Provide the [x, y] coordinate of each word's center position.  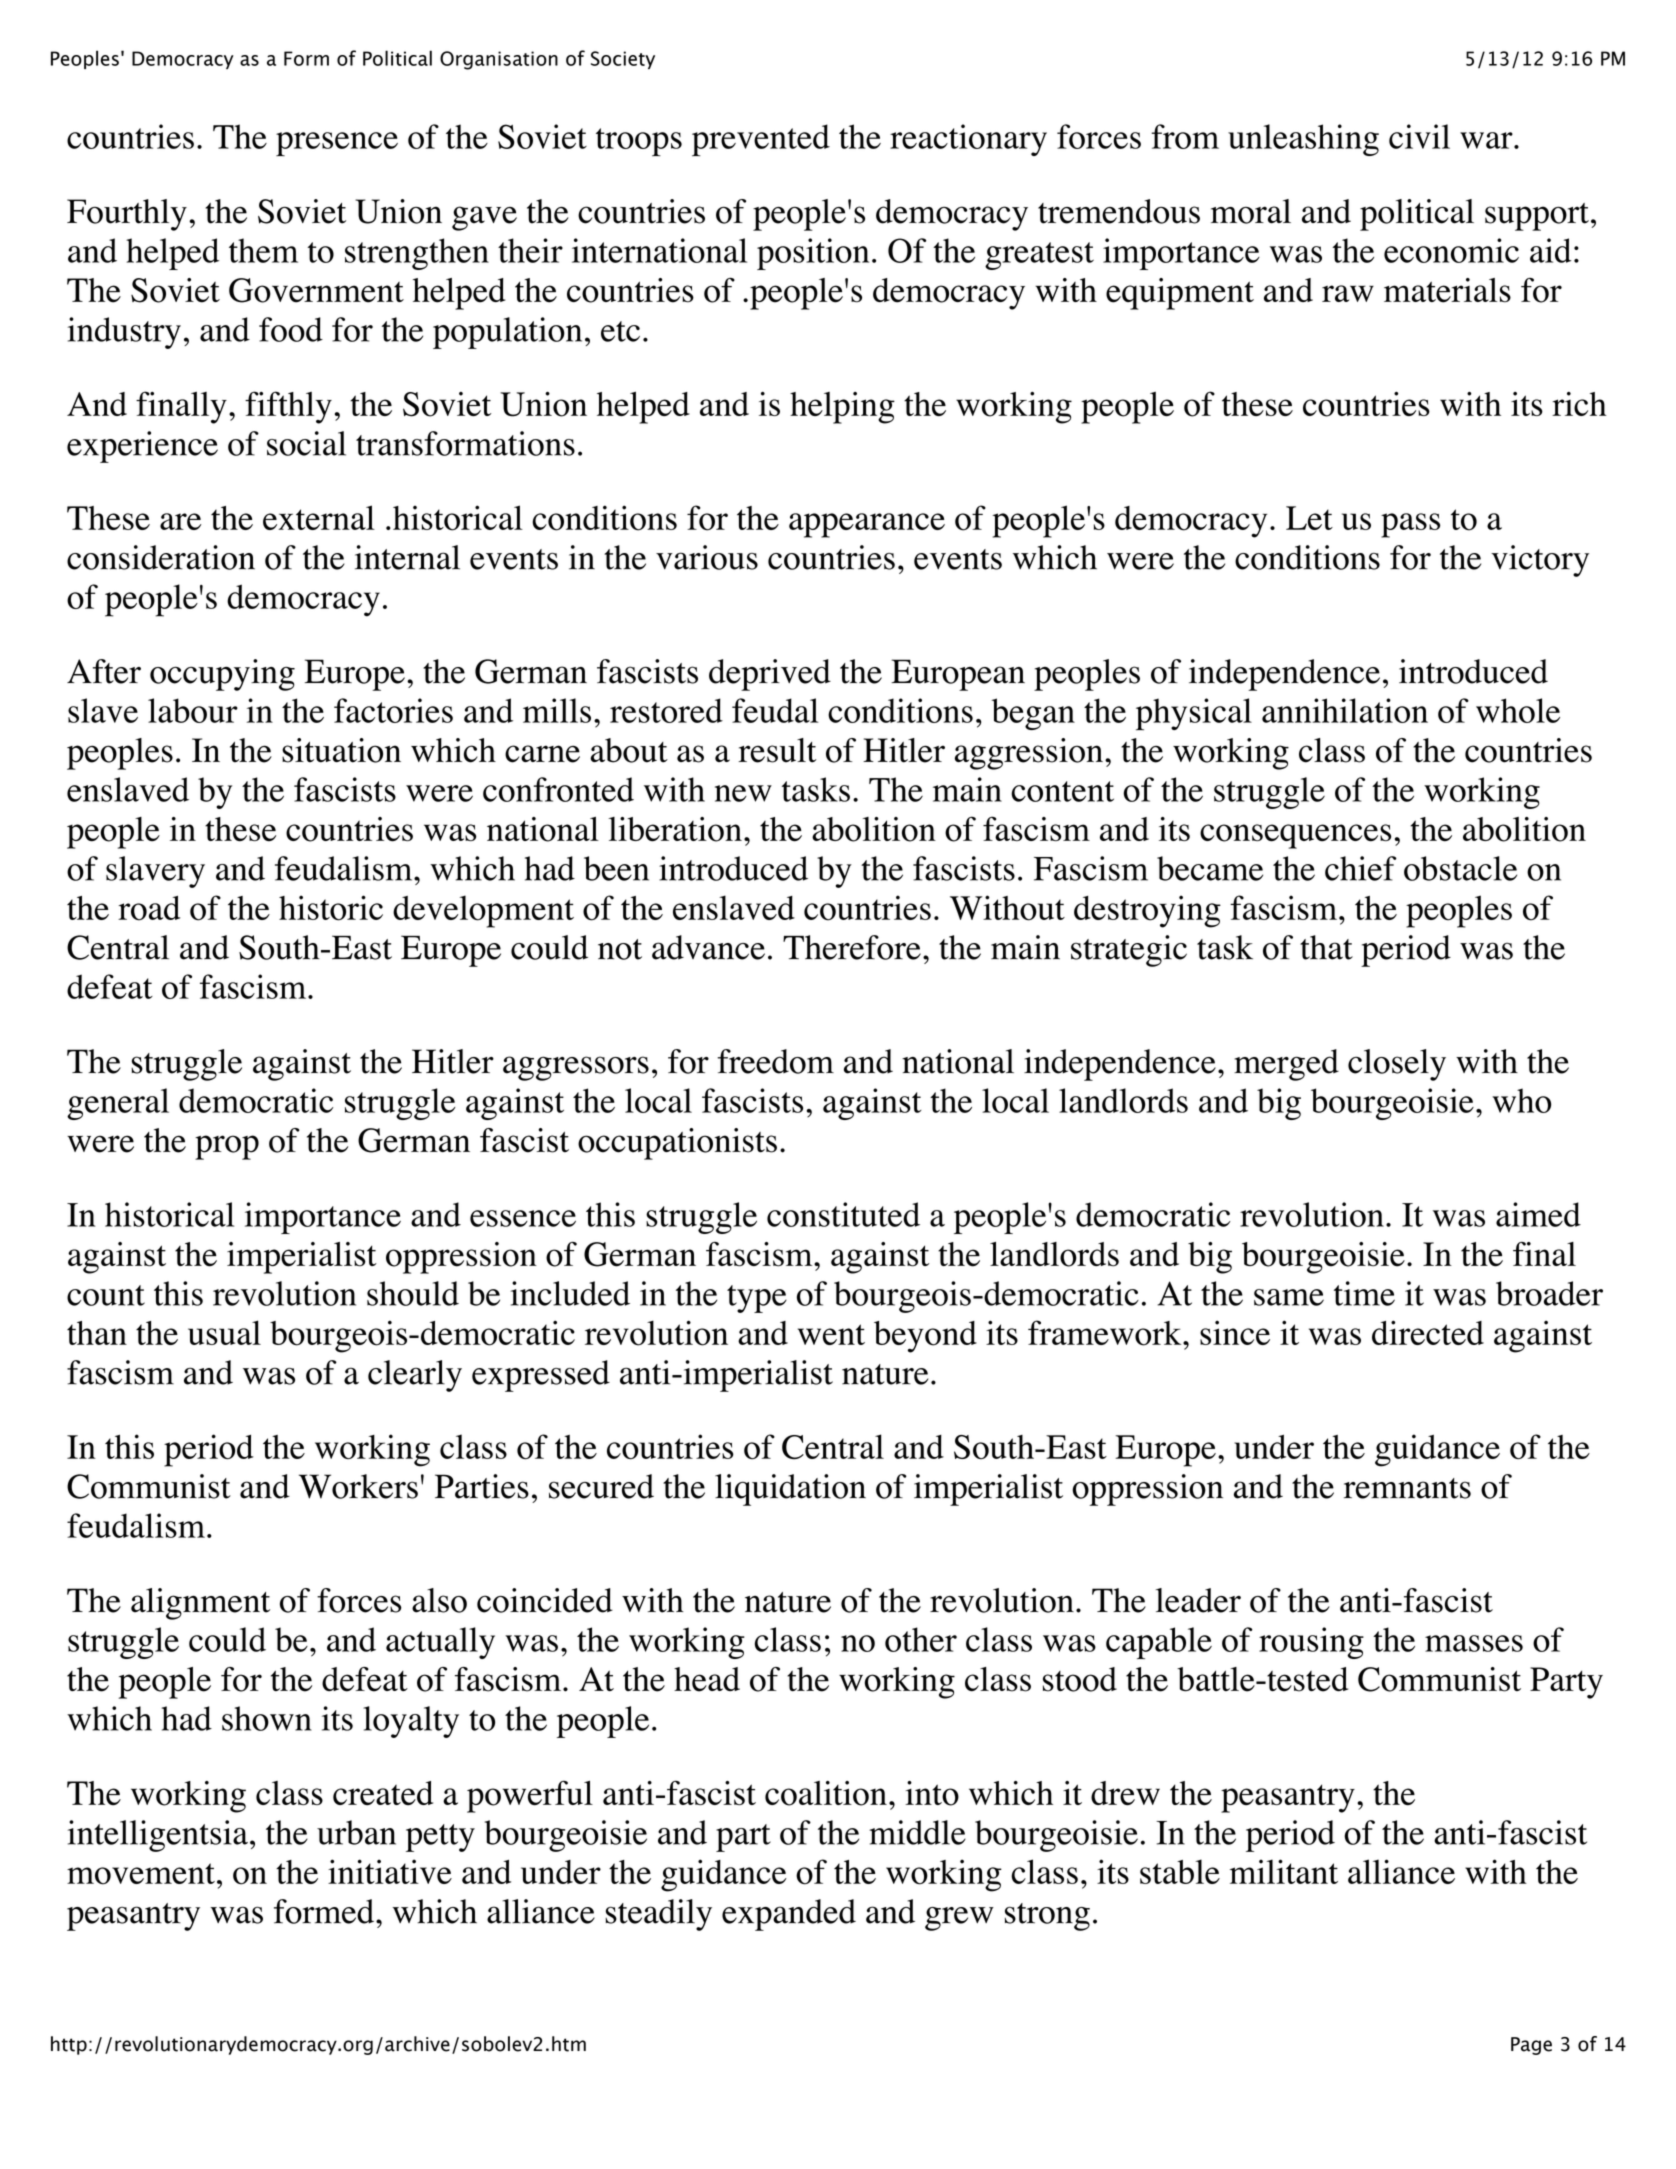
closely [1397, 1065]
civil [1419, 136]
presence [337, 144]
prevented [761, 140]
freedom [775, 1061]
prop [227, 1147]
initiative [390, 1871]
